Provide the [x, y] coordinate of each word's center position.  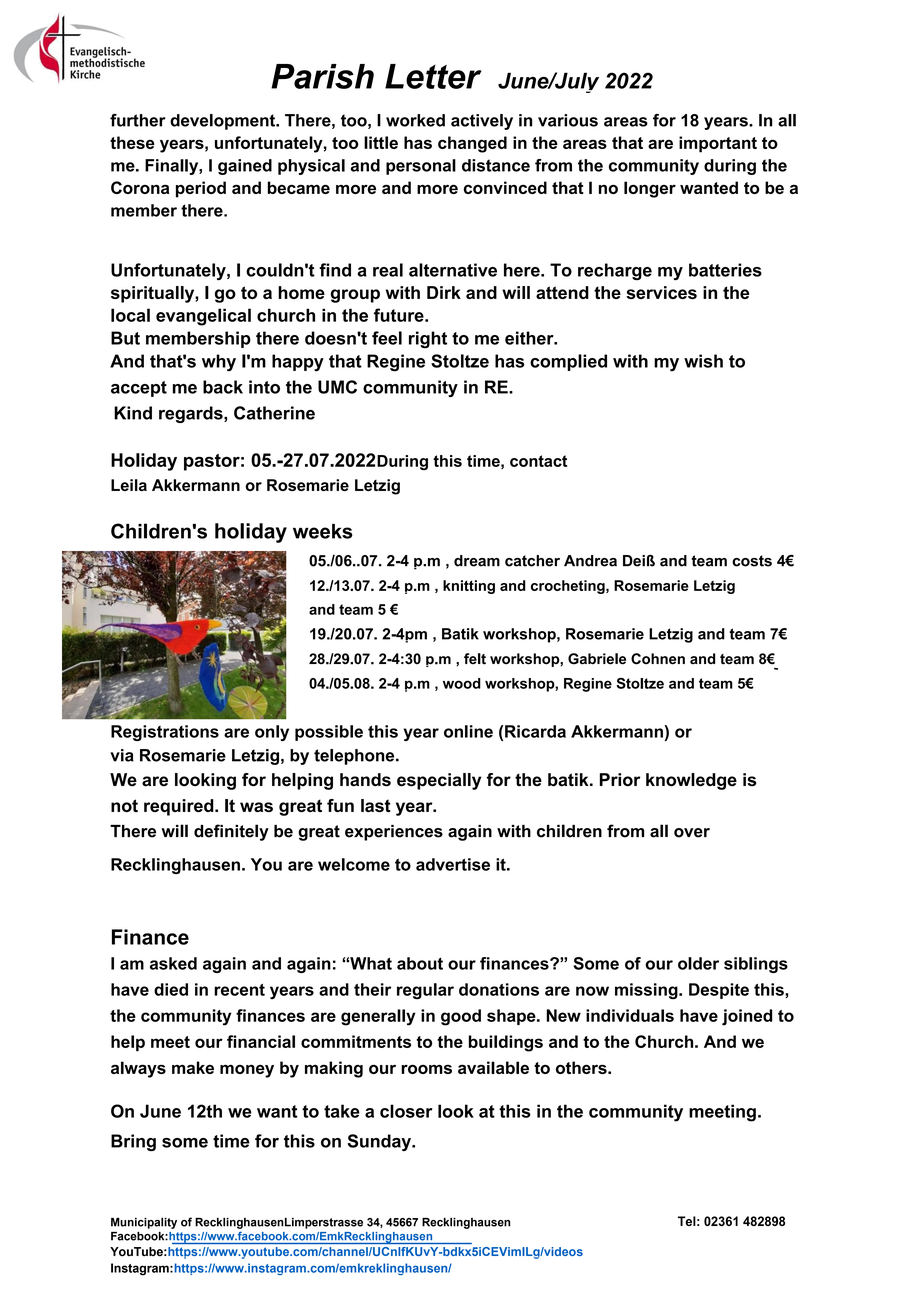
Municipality [144, 1223]
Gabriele [597, 659]
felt [475, 659]
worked [415, 120]
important [718, 144]
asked [173, 963]
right [428, 340]
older [698, 963]
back [223, 387]
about [420, 963]
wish [703, 361]
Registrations [165, 733]
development [223, 122]
